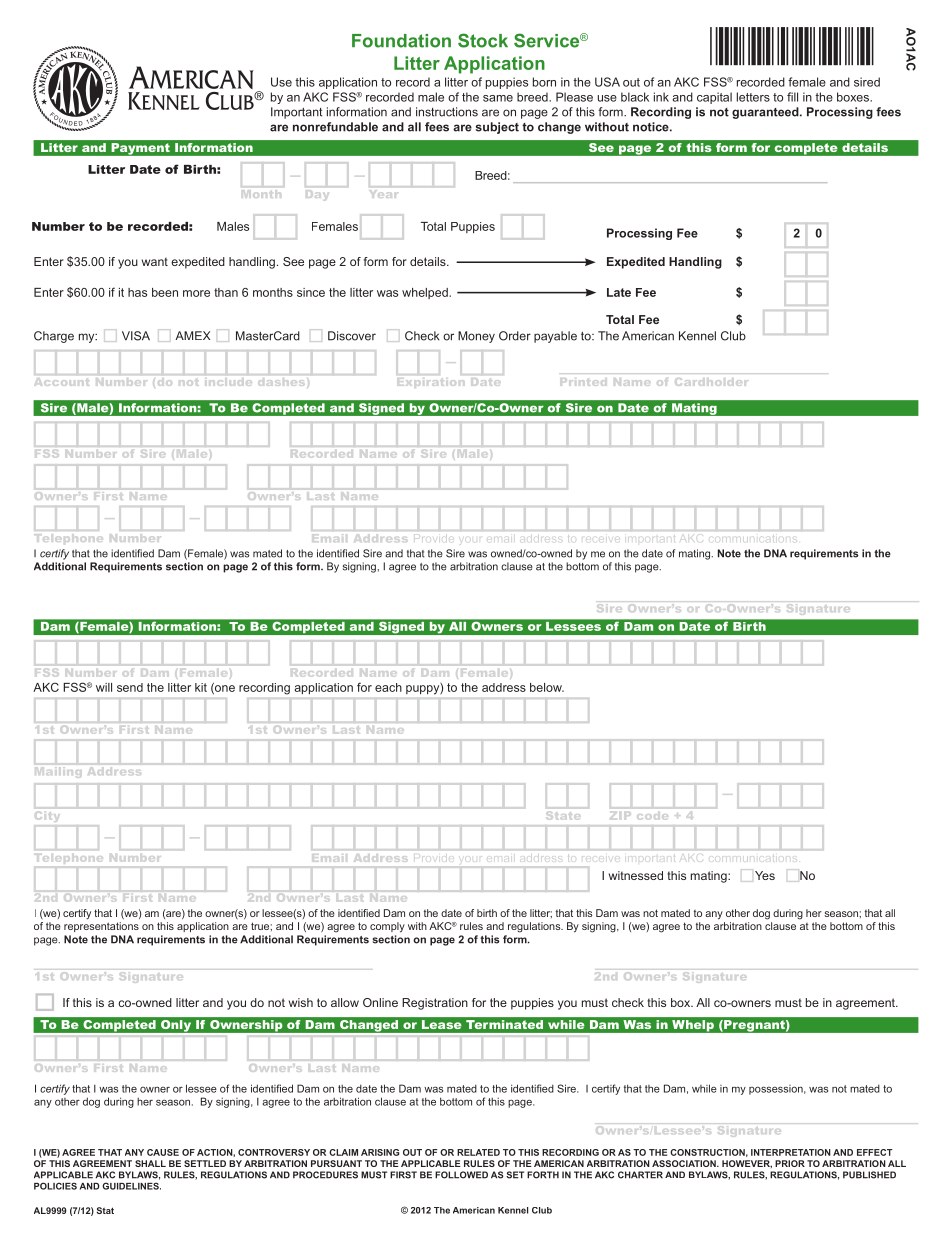 Image resolution: width=952 pixels, height=1233 pixels. Describe the element at coordinates (388, 687) in the screenshot. I see `each` at that location.
